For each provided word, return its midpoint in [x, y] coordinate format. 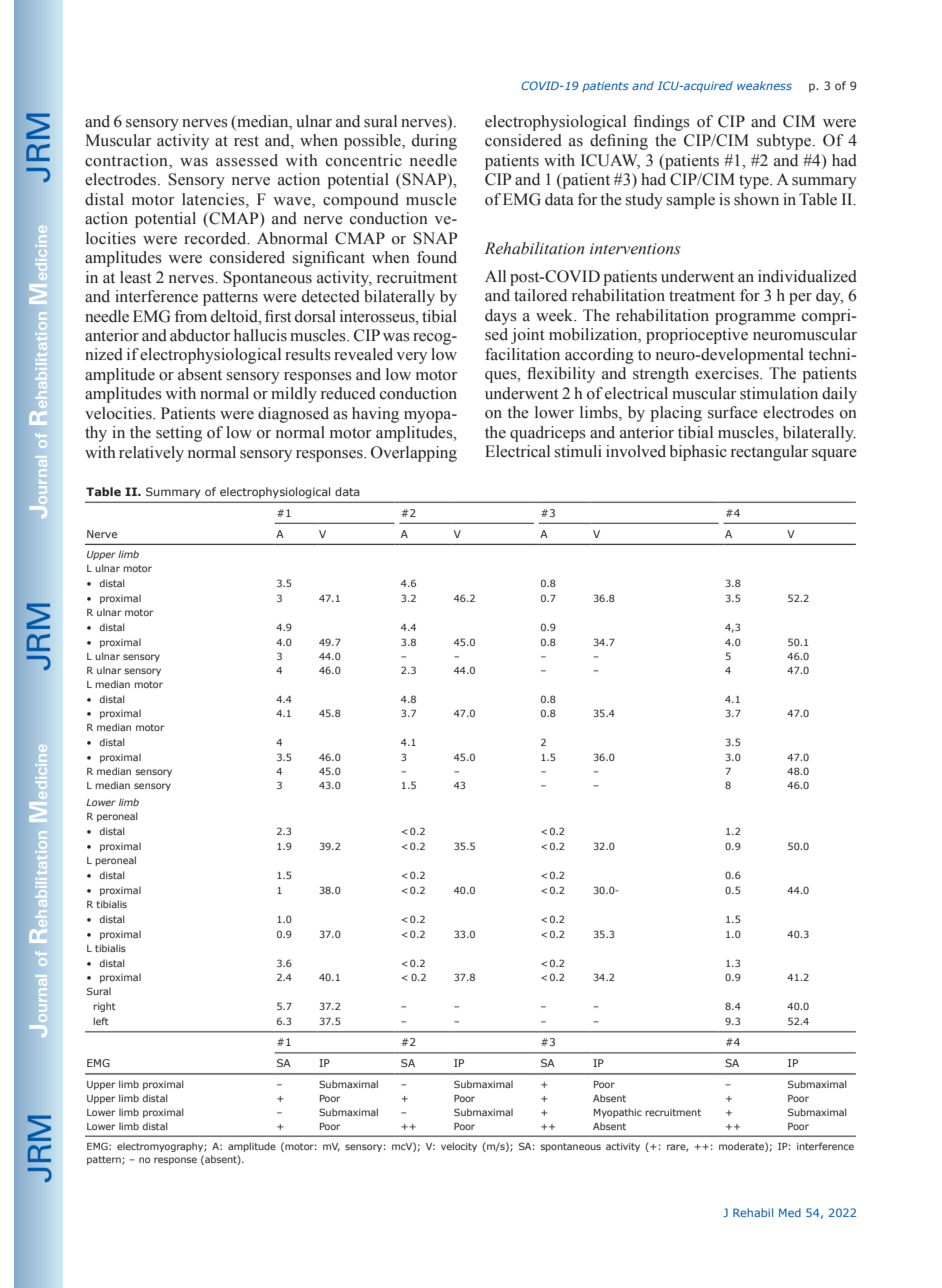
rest [246, 141]
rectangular [770, 453]
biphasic [698, 453]
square [834, 455]
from [191, 316]
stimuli [578, 451]
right [104, 1007]
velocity [459, 1147]
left [101, 1021]
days [501, 317]
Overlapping [414, 454]
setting [179, 434]
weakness [764, 85]
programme [755, 319]
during [434, 142]
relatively [151, 454]
